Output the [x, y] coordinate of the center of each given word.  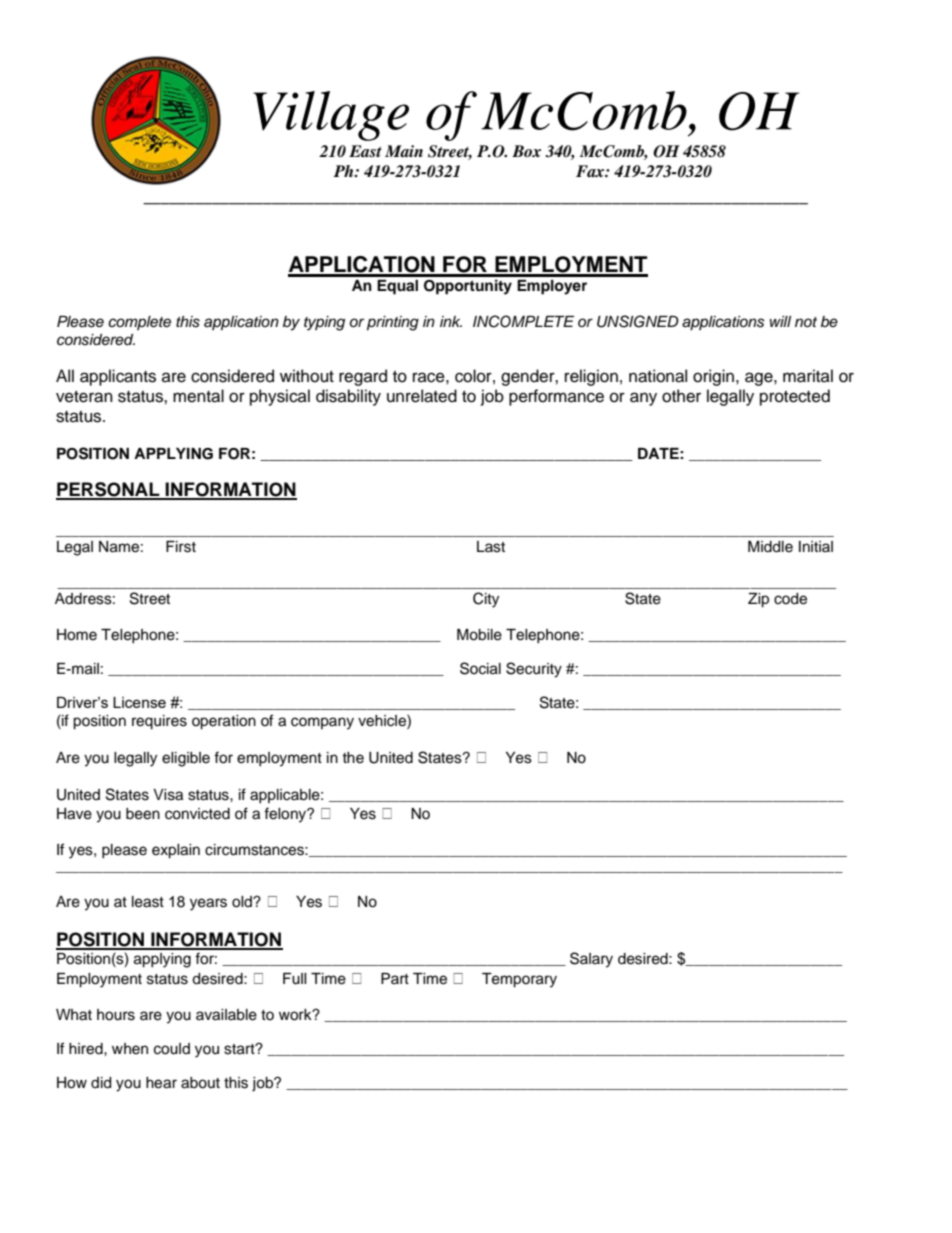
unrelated [422, 396]
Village [331, 116]
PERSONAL [109, 490]
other [681, 396]
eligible [186, 759]
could [172, 1049]
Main [404, 151]
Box [526, 151]
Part [395, 978]
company [322, 723]
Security [534, 670]
